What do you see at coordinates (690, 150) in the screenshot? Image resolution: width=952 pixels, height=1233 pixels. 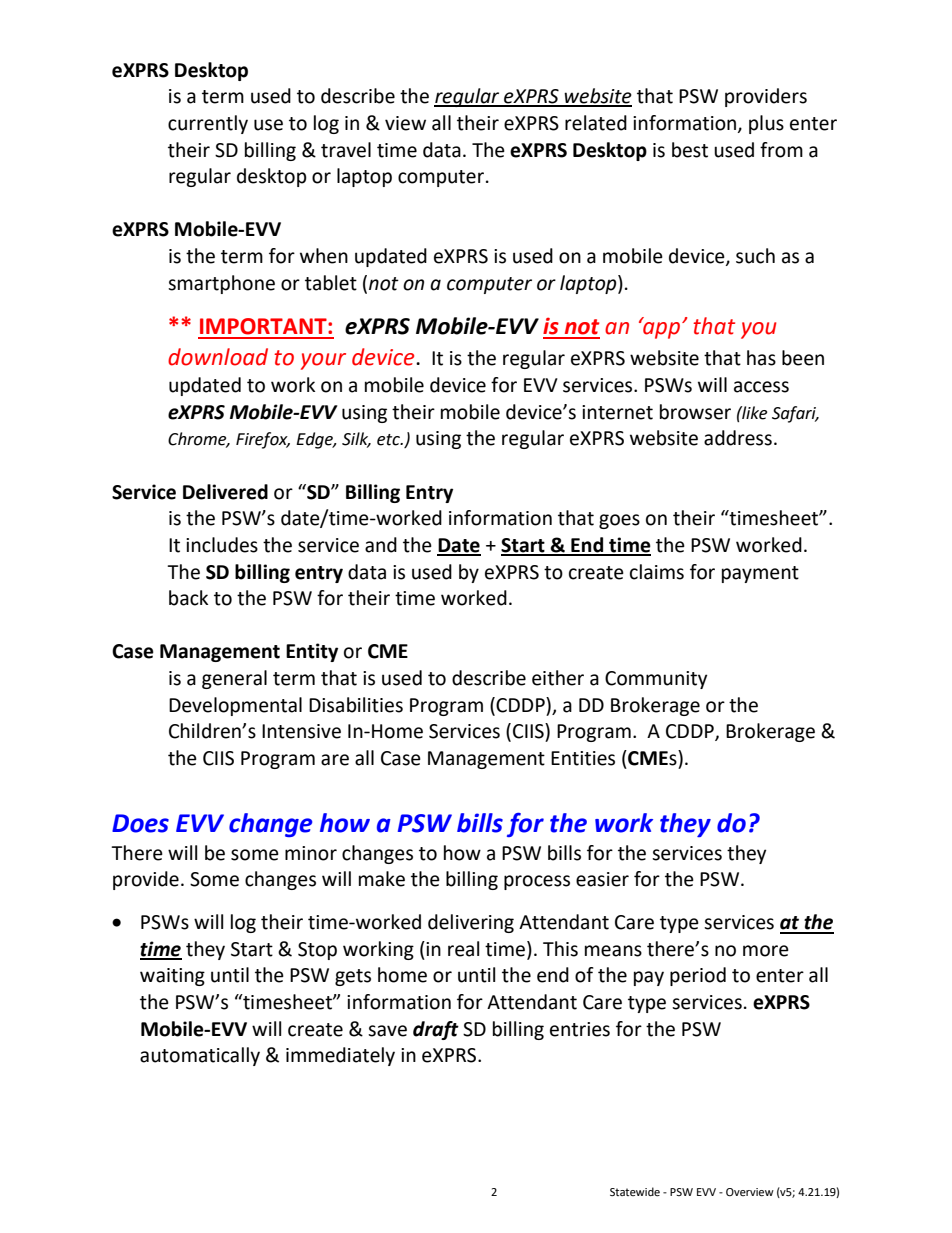 I see `best` at bounding box center [690, 150].
